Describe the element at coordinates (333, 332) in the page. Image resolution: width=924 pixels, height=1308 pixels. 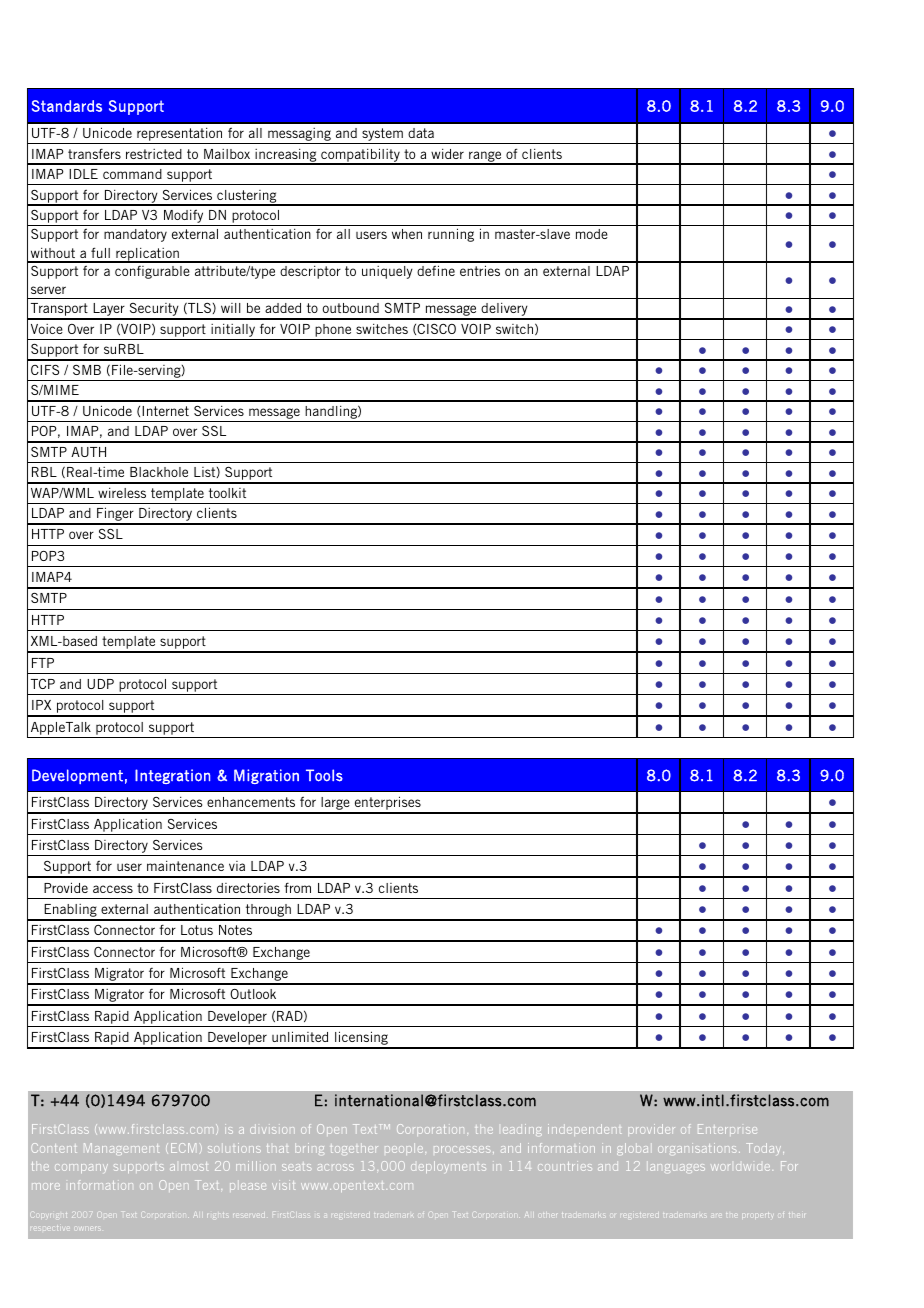
I see `phone` at that location.
